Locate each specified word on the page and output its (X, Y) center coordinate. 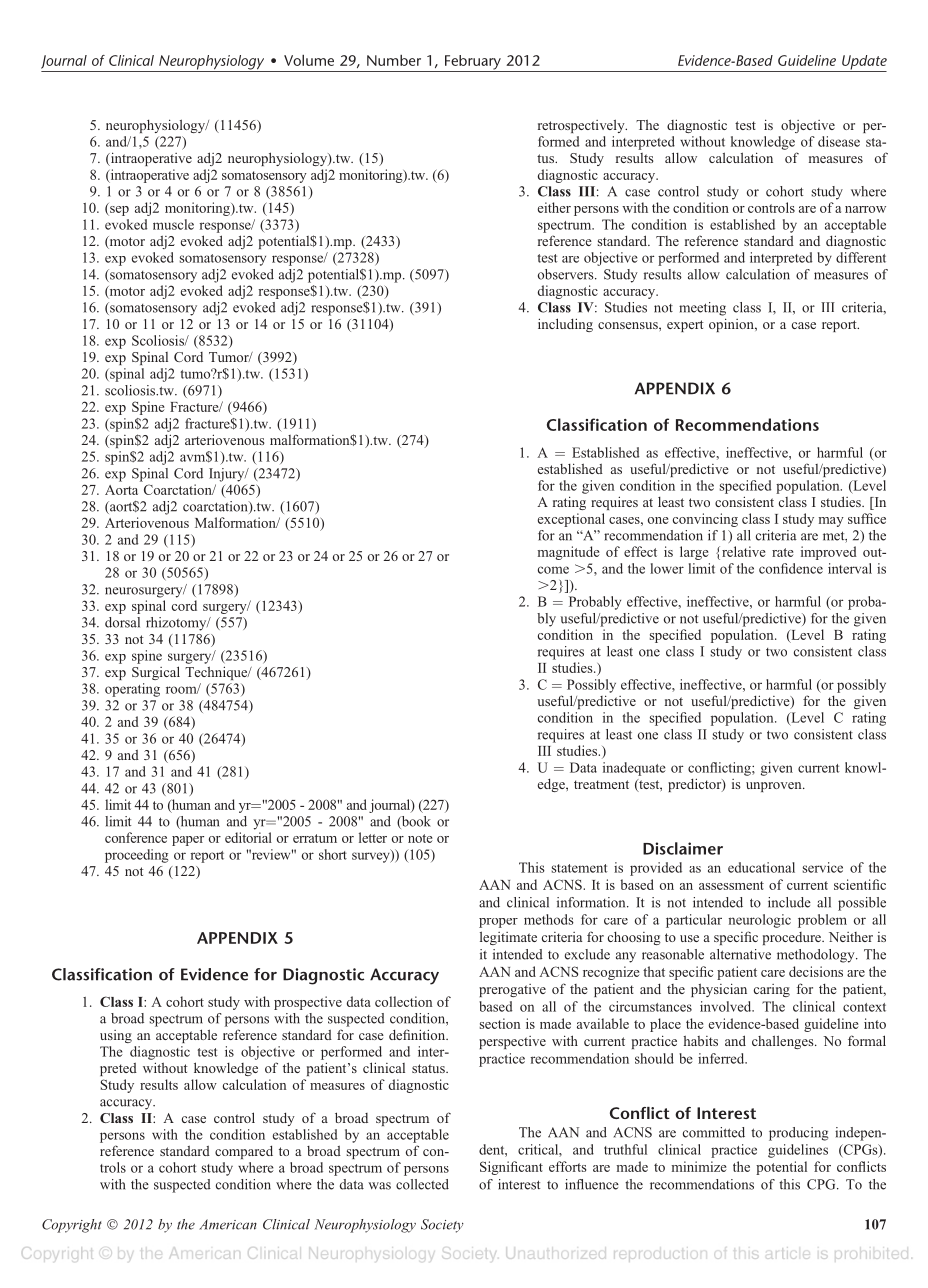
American (228, 1224)
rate (782, 552)
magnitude (568, 553)
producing (798, 1134)
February (473, 63)
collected (422, 1184)
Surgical (156, 673)
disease (839, 141)
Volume (309, 60)
